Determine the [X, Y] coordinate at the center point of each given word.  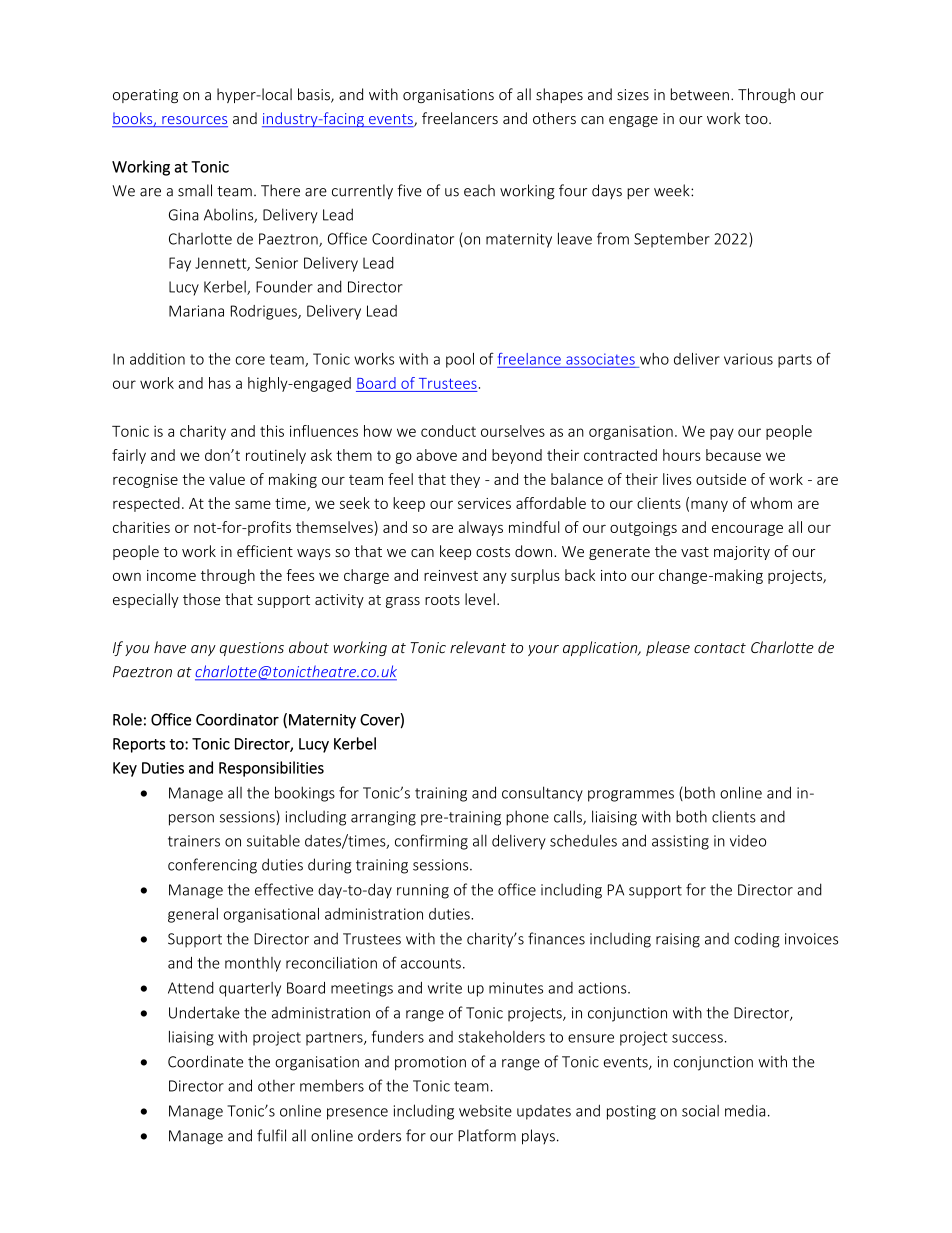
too [757, 119]
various [748, 359]
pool [460, 360]
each [479, 190]
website [485, 1110]
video [748, 840]
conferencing [212, 866]
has [220, 383]
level [480, 599]
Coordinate [205, 1061]
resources [194, 121]
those [201, 599]
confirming [431, 842]
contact [720, 648]
